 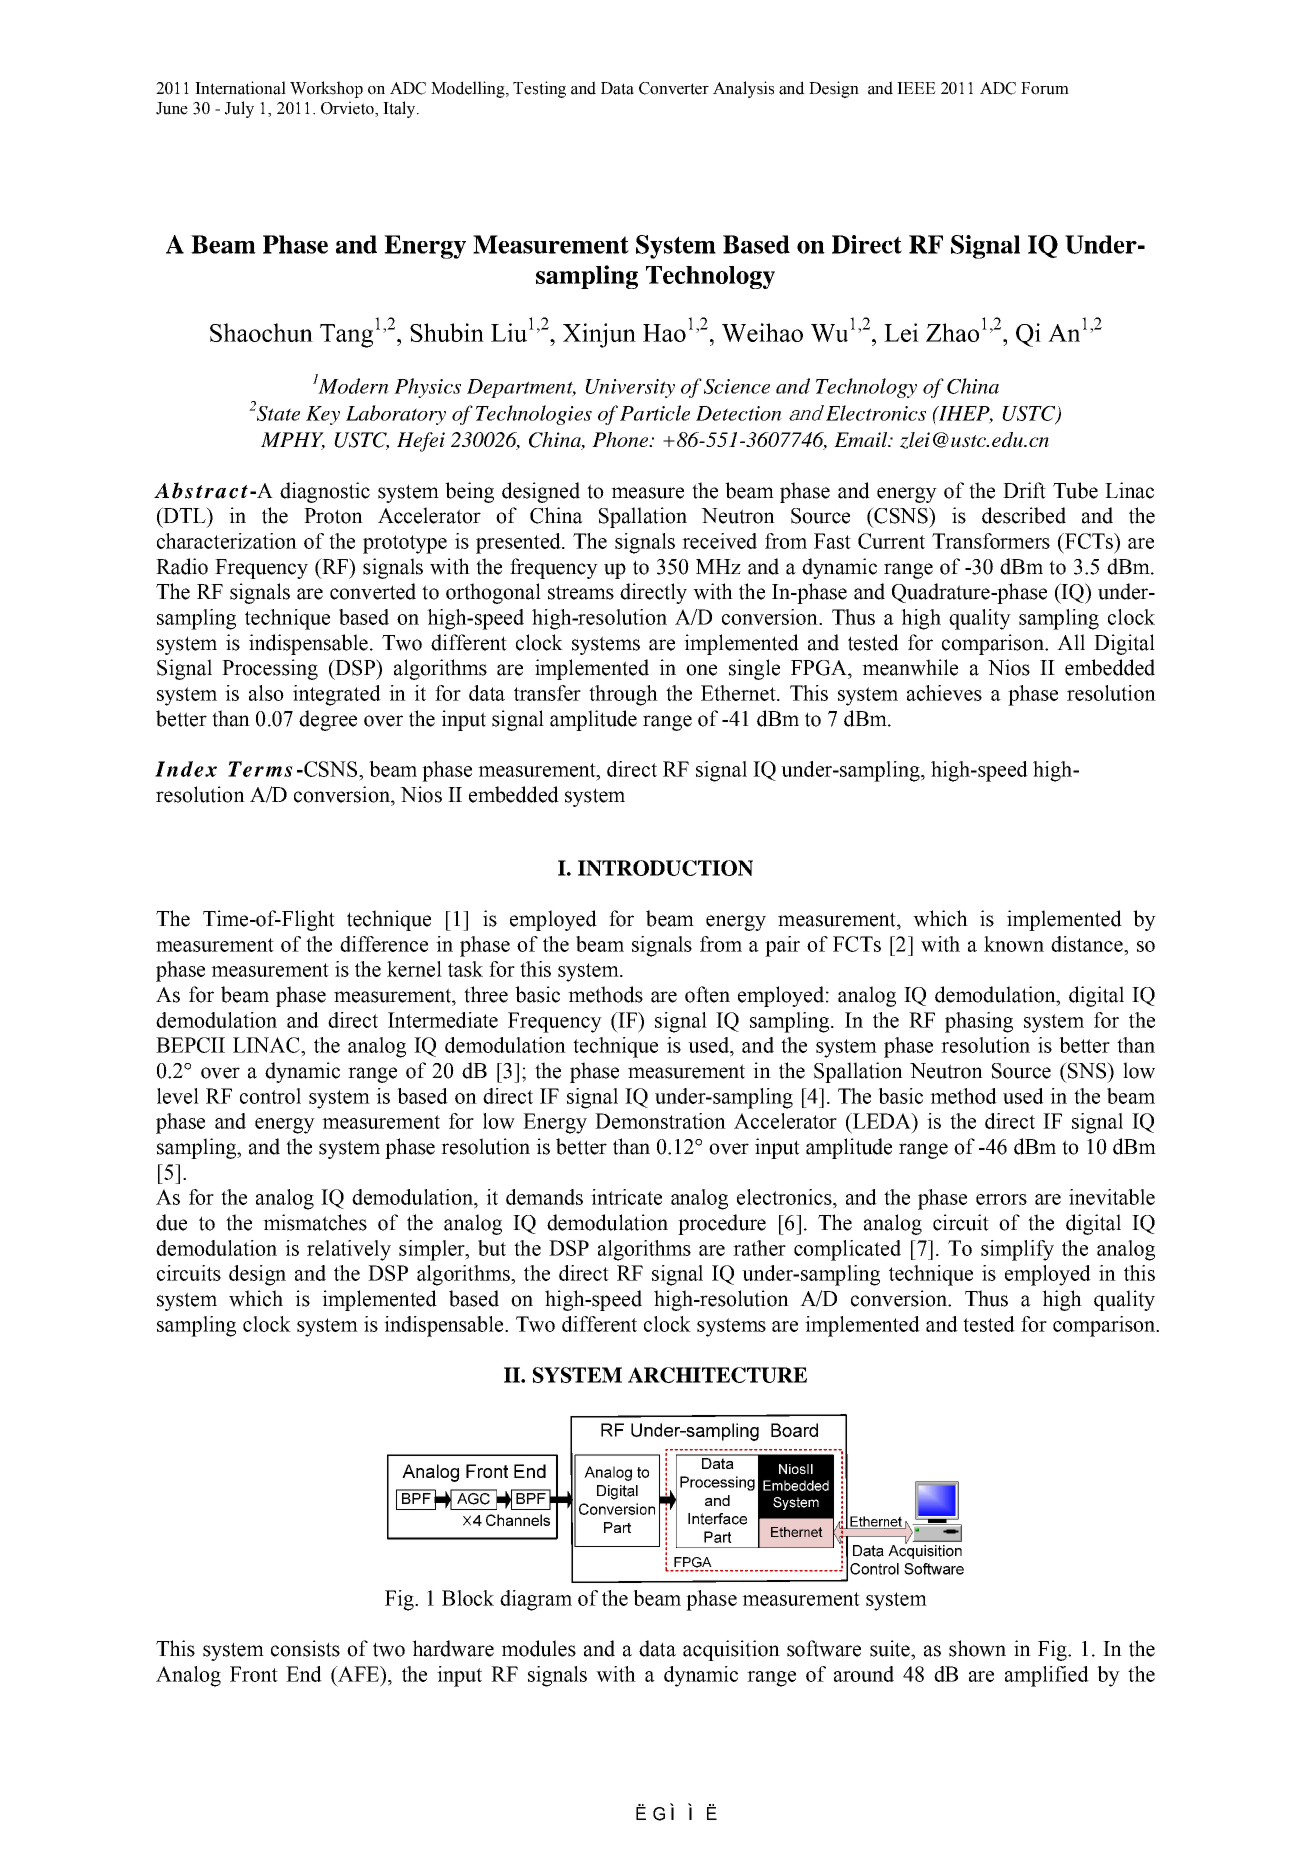 What do you see at coordinates (717, 1375) in the screenshot?
I see `ARCHITECTURE` at bounding box center [717, 1375].
